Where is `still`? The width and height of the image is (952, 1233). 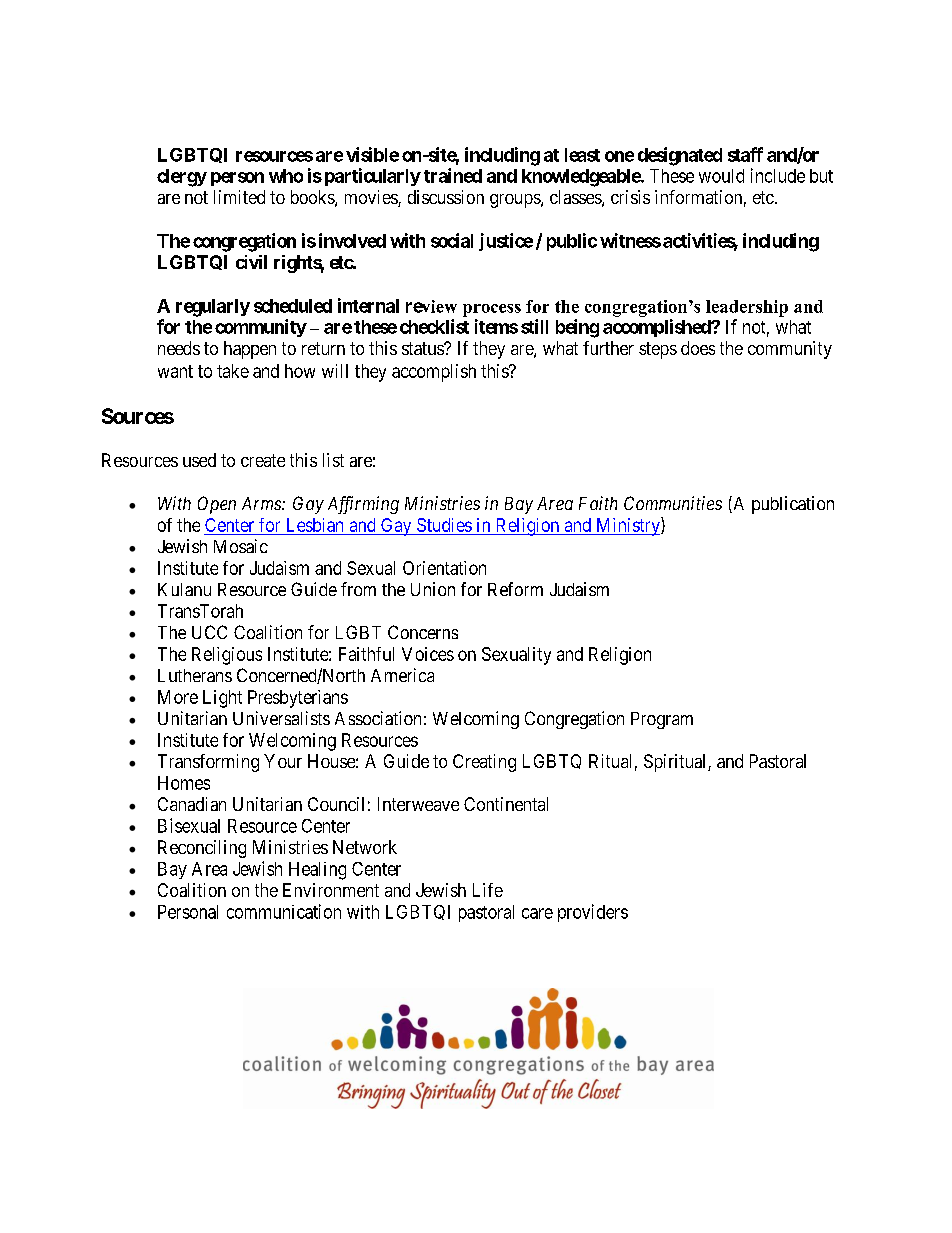 still is located at coordinates (534, 326).
